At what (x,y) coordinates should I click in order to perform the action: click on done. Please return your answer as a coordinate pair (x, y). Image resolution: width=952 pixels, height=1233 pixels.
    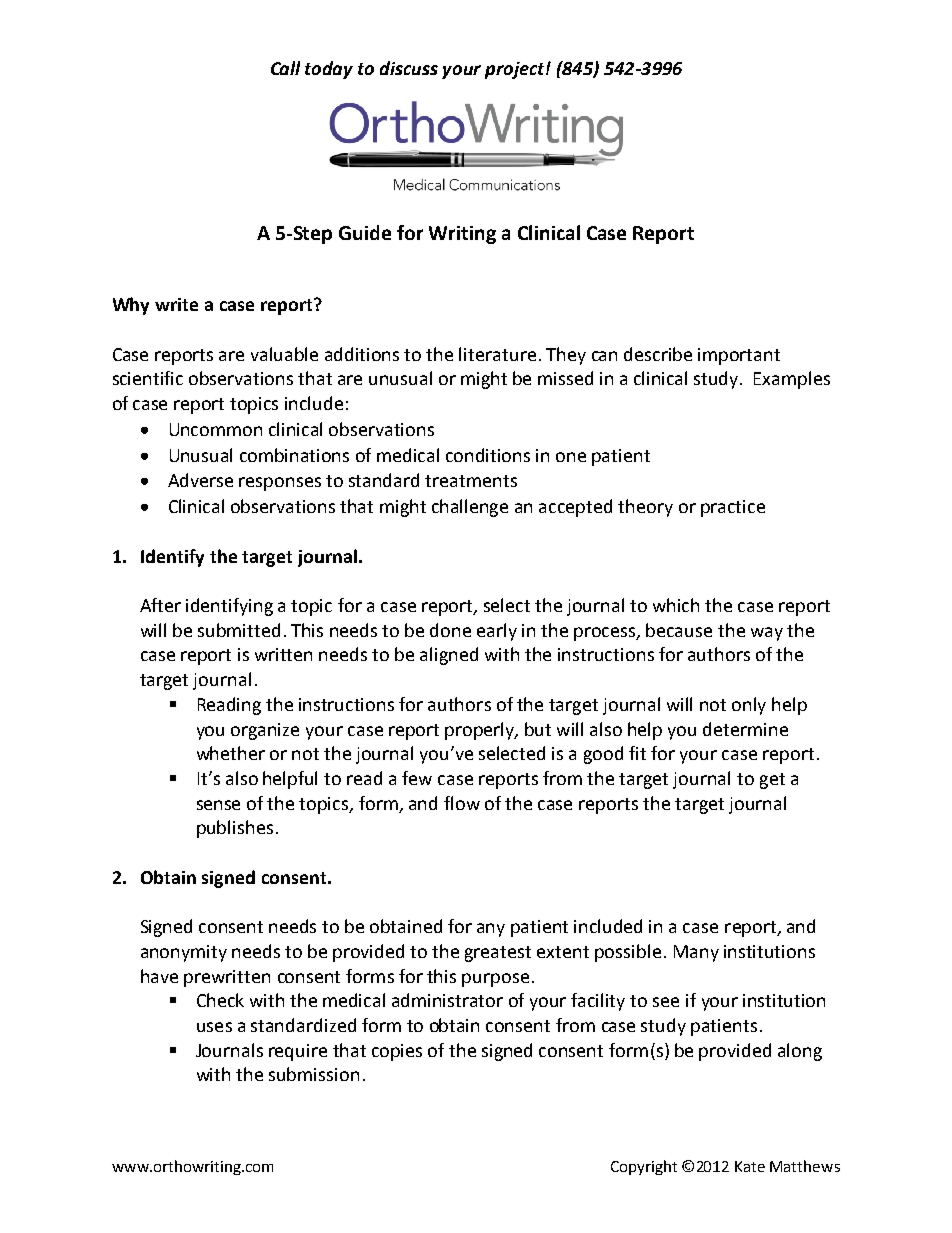
    Looking at the image, I should click on (450, 630).
